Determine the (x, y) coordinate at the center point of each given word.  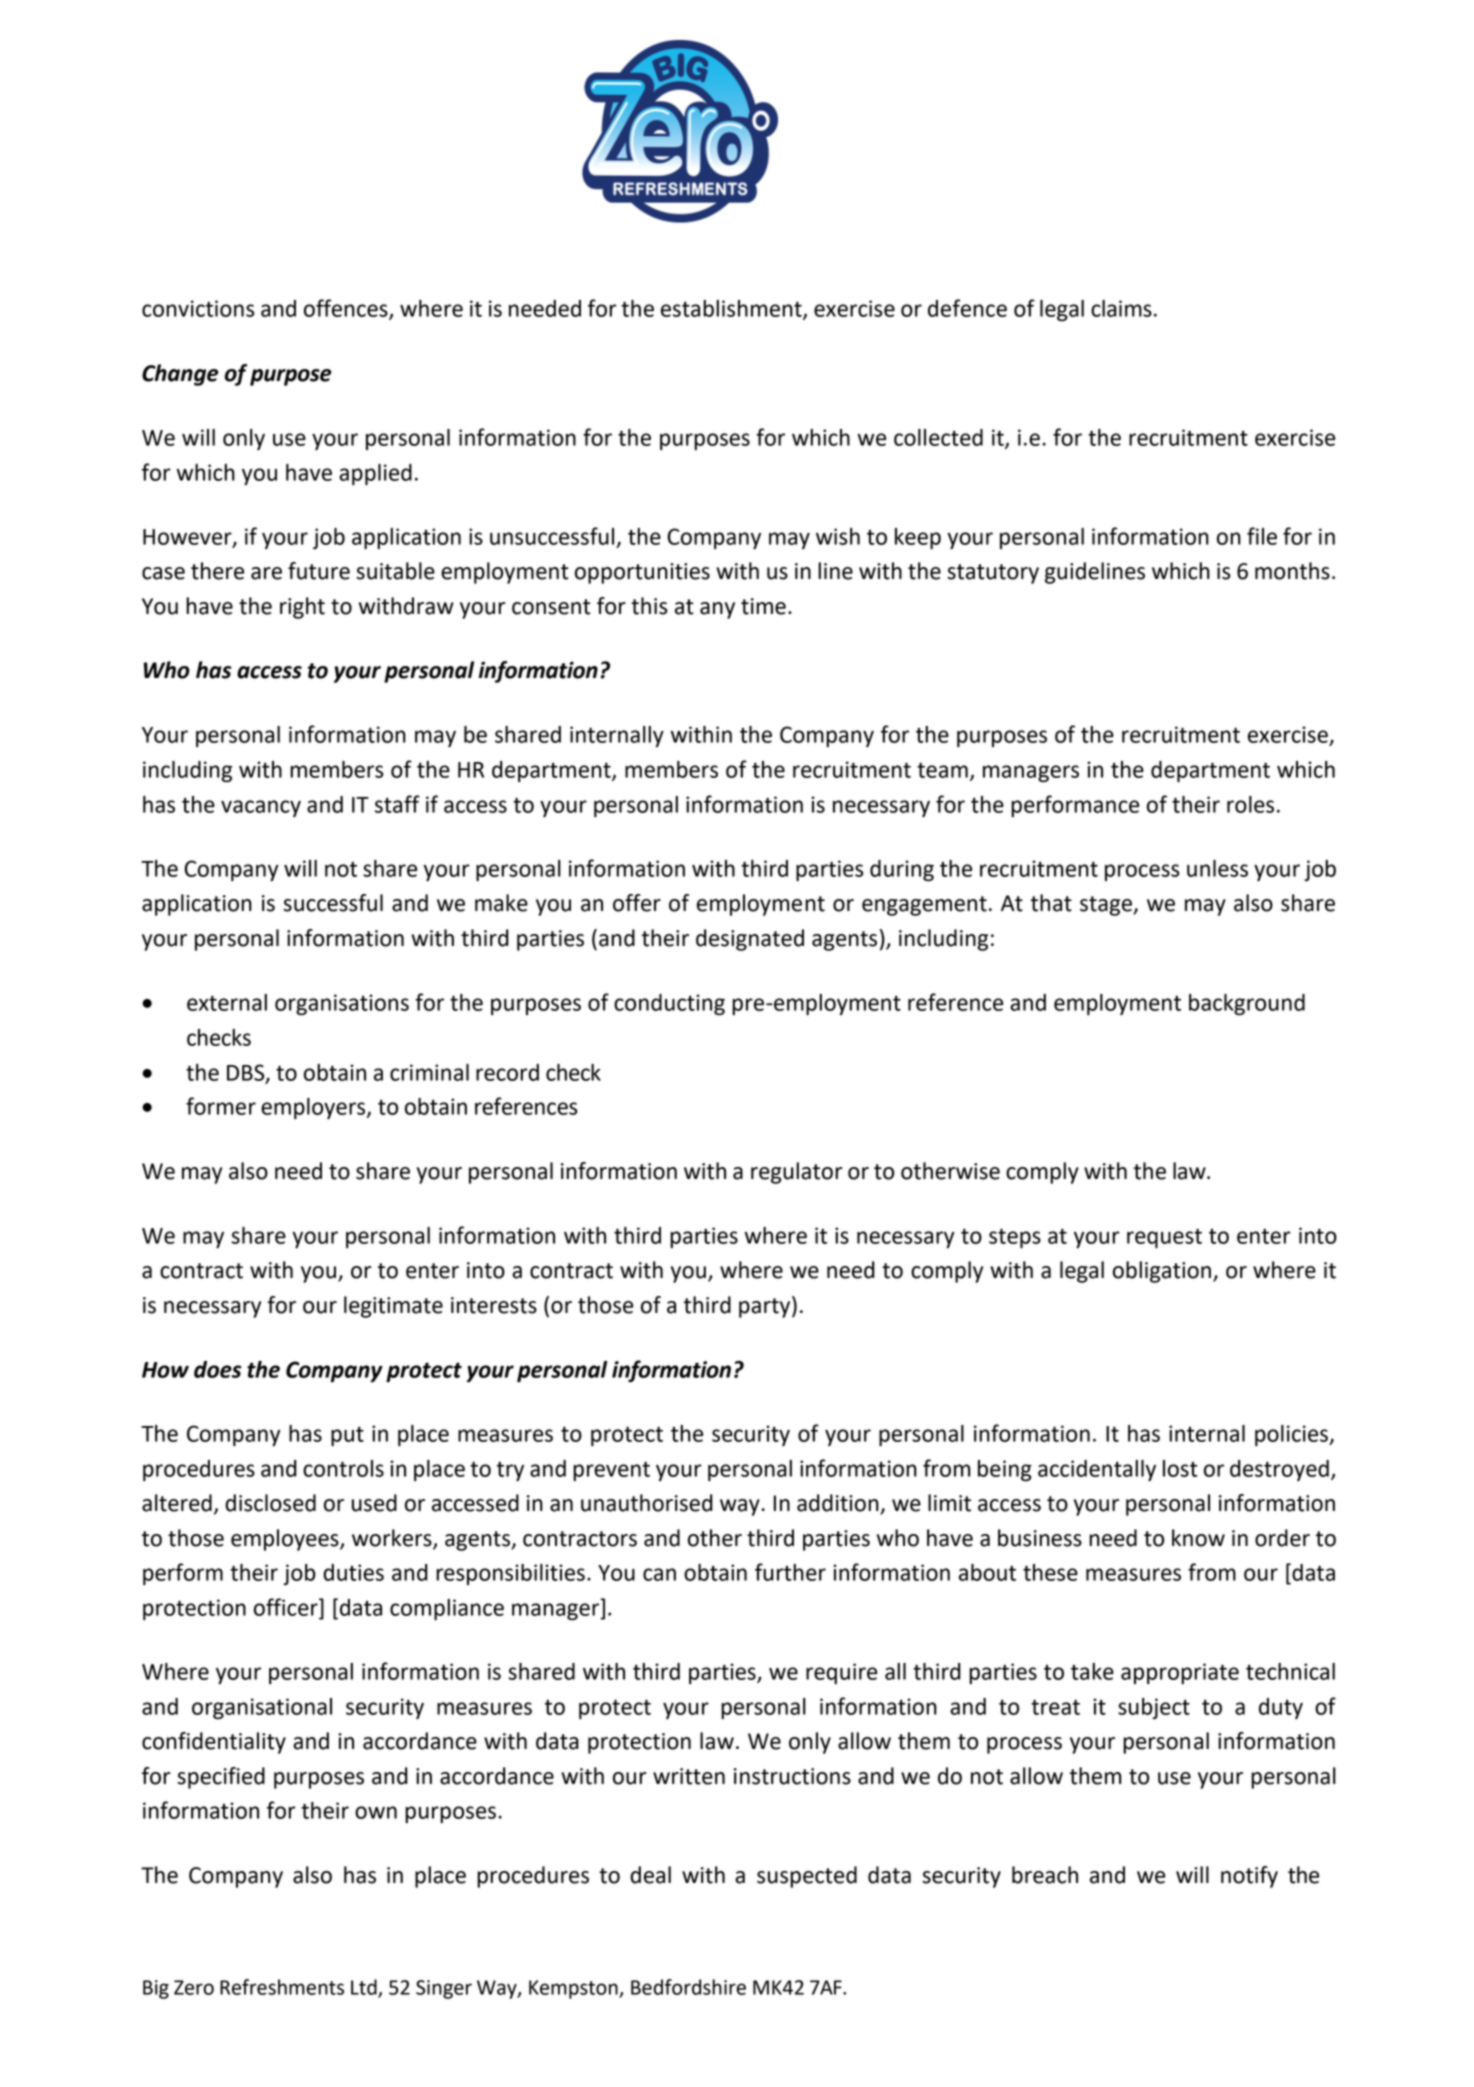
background (1247, 1004)
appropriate (1180, 1673)
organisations (342, 1004)
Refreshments (282, 1987)
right (302, 608)
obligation (1162, 1272)
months (1292, 571)
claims (1121, 308)
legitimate (393, 1307)
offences (347, 309)
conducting (669, 1004)
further (790, 1572)
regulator (797, 1173)
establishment (732, 309)
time (763, 606)
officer (287, 1607)
